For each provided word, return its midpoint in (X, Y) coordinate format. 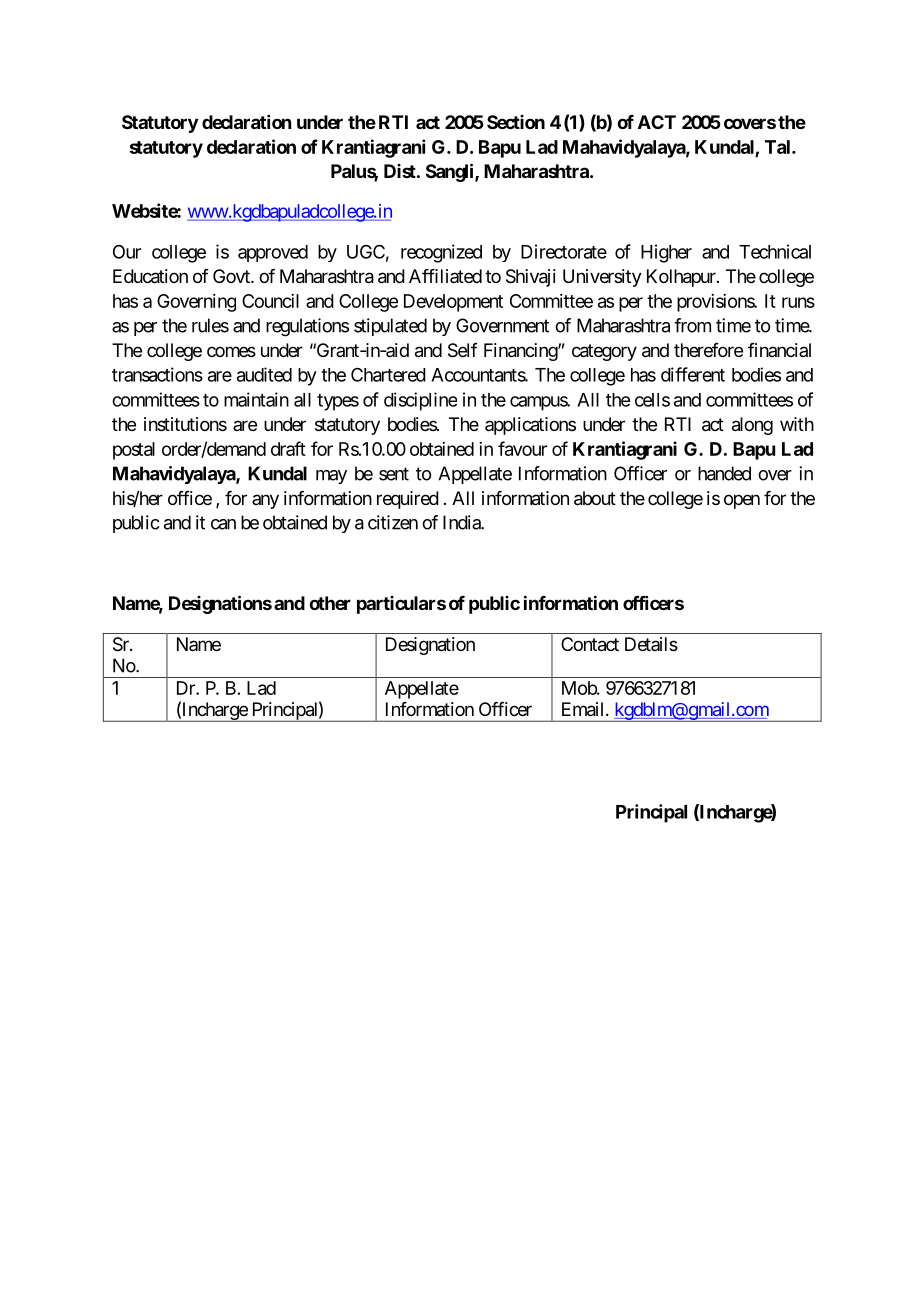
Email (584, 709)
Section (516, 122)
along (752, 426)
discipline (420, 401)
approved (273, 253)
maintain (256, 399)
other (330, 603)
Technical (775, 251)
